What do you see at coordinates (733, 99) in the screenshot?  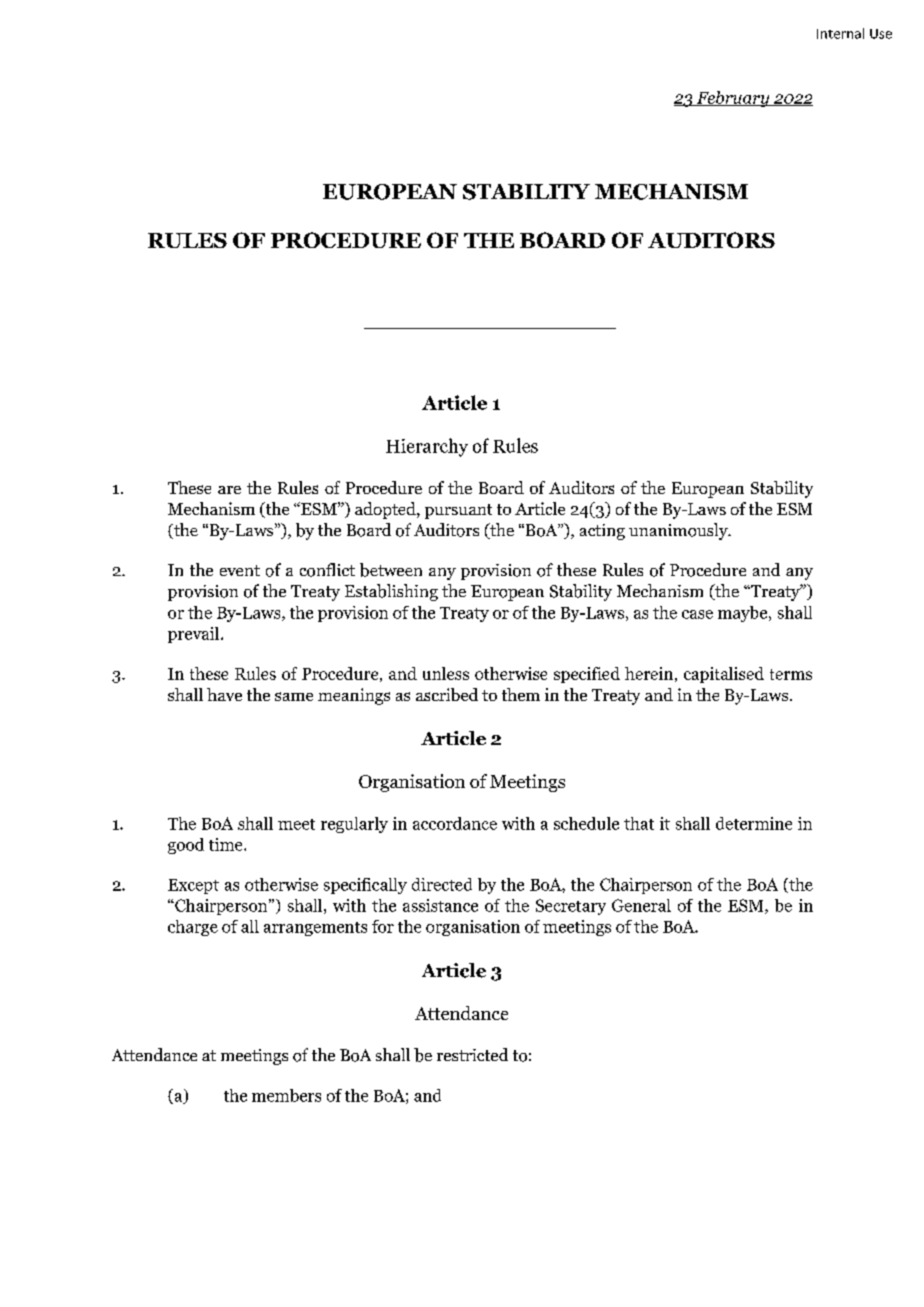 I see `February` at bounding box center [733, 99].
